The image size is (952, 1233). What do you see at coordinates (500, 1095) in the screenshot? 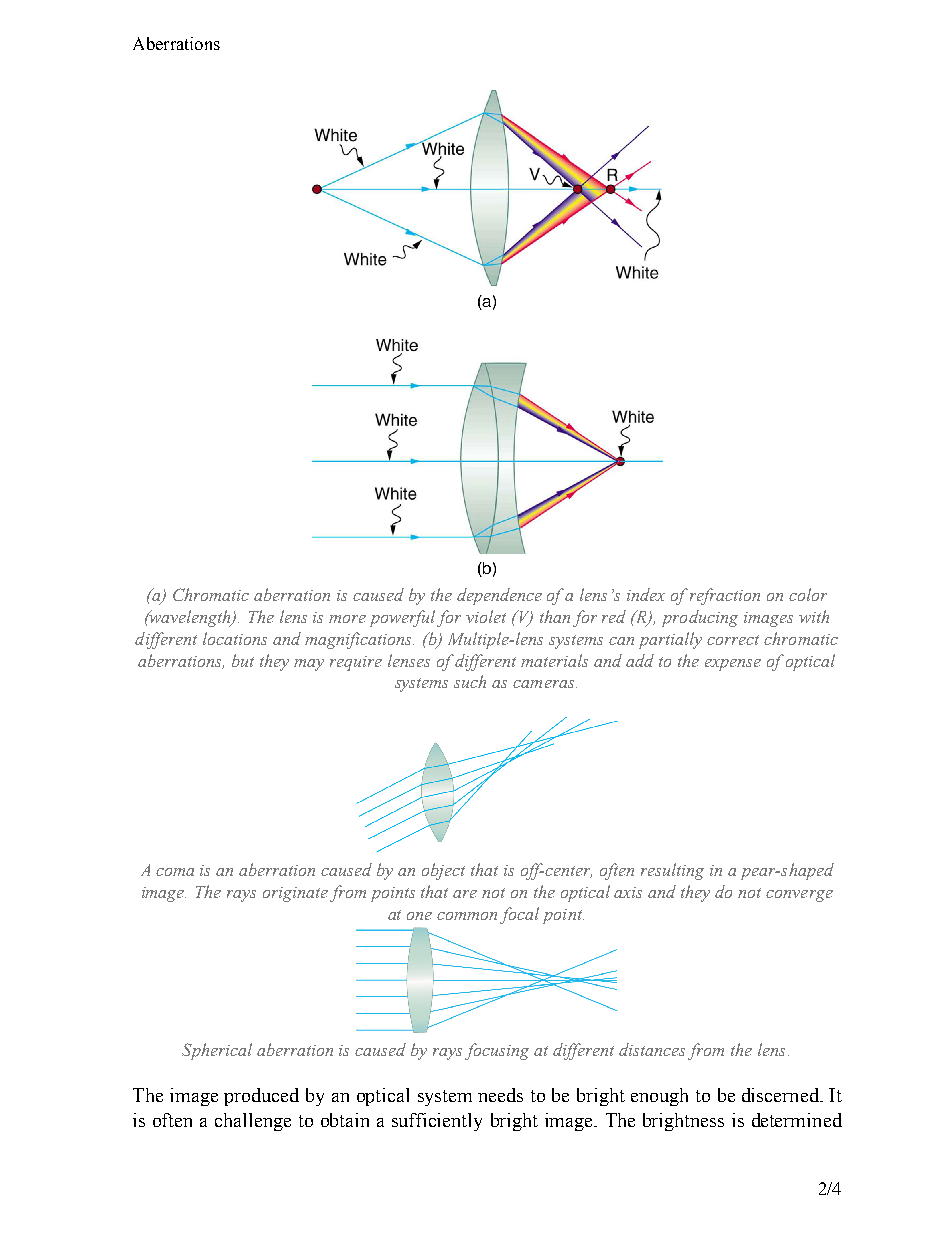
I see `needs` at bounding box center [500, 1095].
